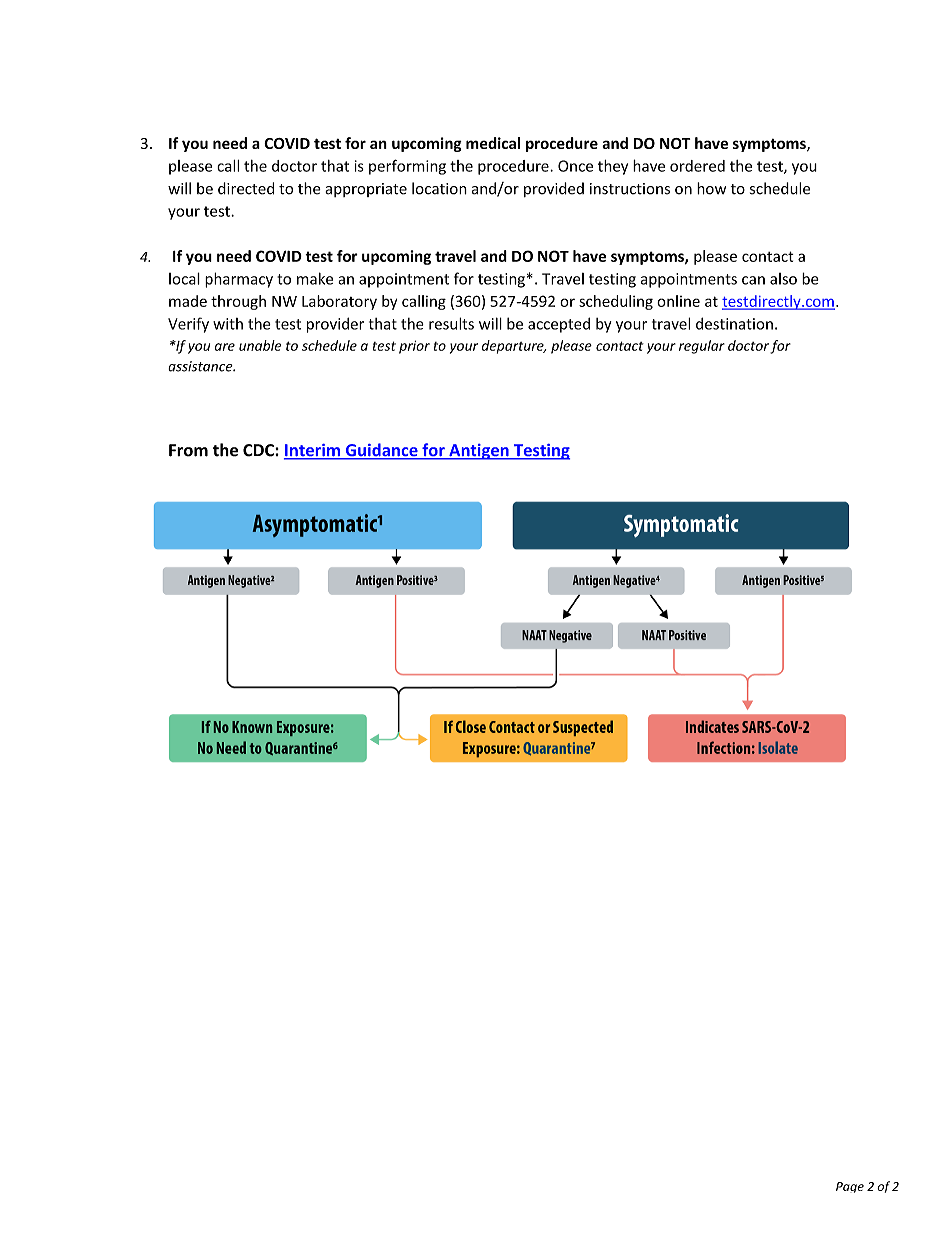 The width and height of the page is (952, 1233). Describe the element at coordinates (246, 188) in the page. I see `directed` at that location.
